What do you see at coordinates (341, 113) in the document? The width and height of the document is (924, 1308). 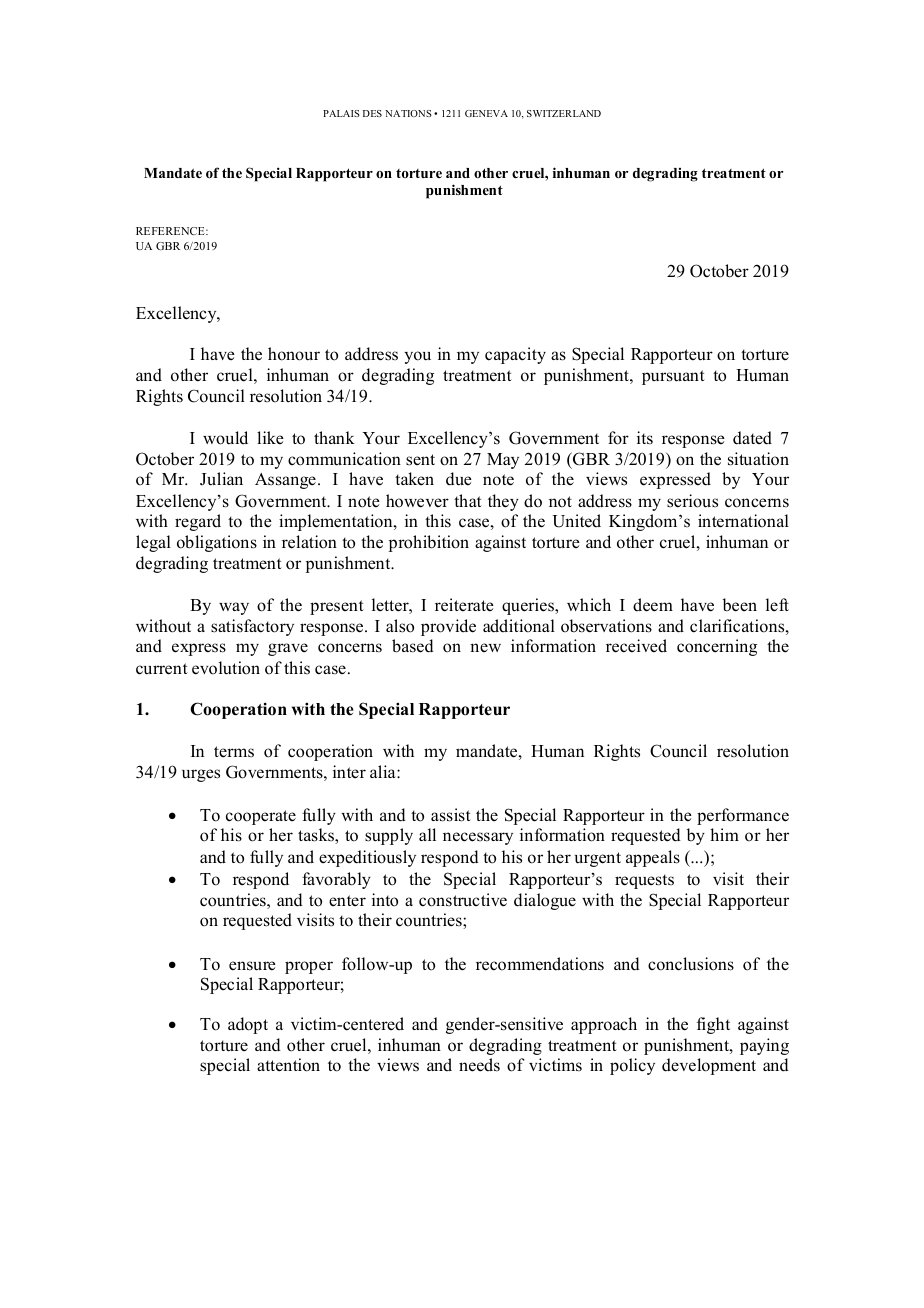 I see `PALAIS` at bounding box center [341, 113].
